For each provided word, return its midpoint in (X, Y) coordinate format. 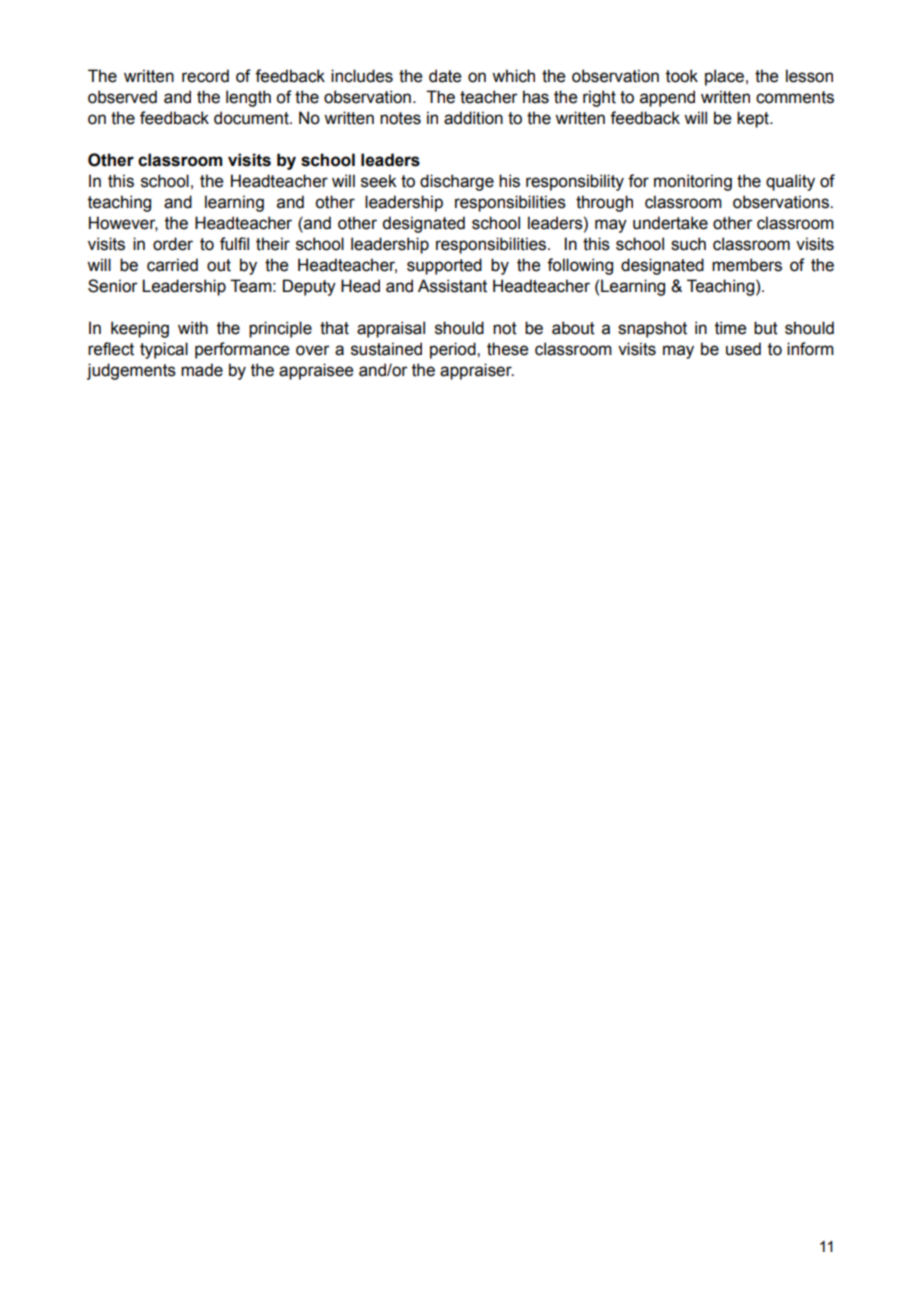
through (604, 203)
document (252, 118)
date (445, 76)
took (682, 76)
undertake (670, 223)
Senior (113, 286)
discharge (457, 182)
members (747, 265)
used (743, 349)
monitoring (693, 182)
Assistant (452, 286)
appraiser (477, 371)
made (202, 370)
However (123, 223)
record (205, 76)
